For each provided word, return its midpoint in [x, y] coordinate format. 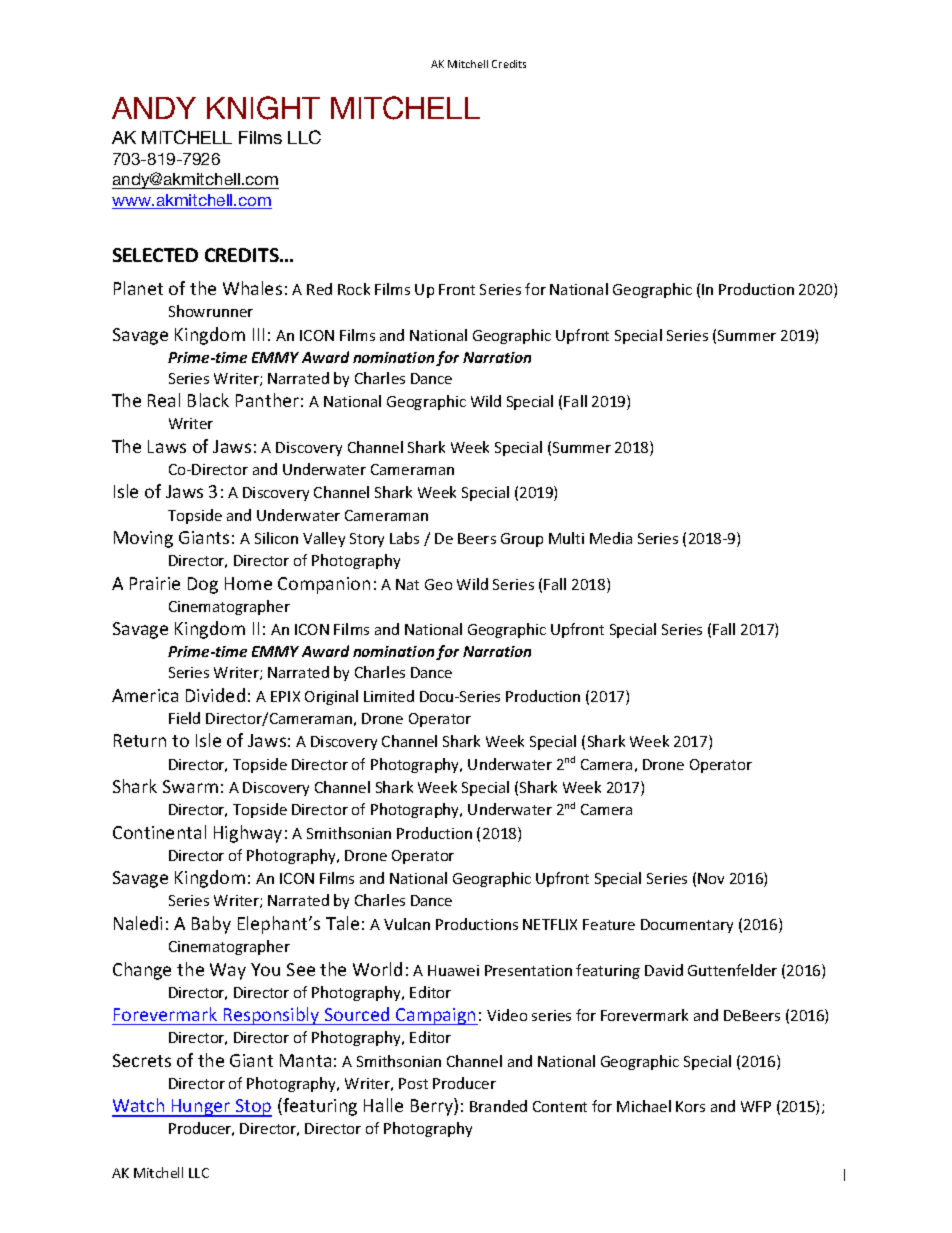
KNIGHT [263, 108]
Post [413, 1083]
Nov [711, 878]
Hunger [201, 1108]
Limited [389, 696]
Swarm [190, 786]
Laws [167, 446]
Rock [354, 289]
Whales [252, 288]
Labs [404, 538]
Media [611, 538]
